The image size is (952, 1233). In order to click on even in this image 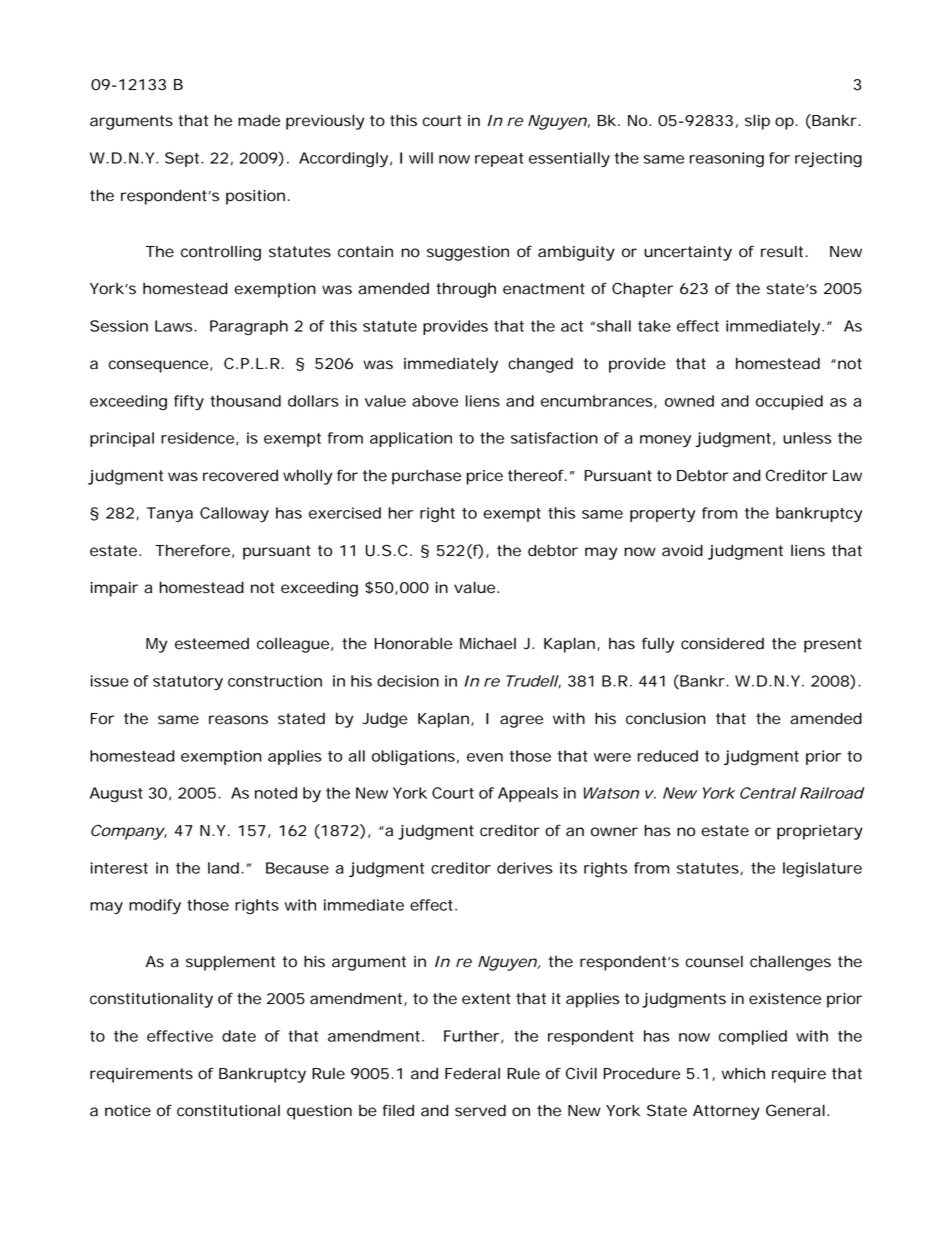, I will do `click(485, 757)`.
